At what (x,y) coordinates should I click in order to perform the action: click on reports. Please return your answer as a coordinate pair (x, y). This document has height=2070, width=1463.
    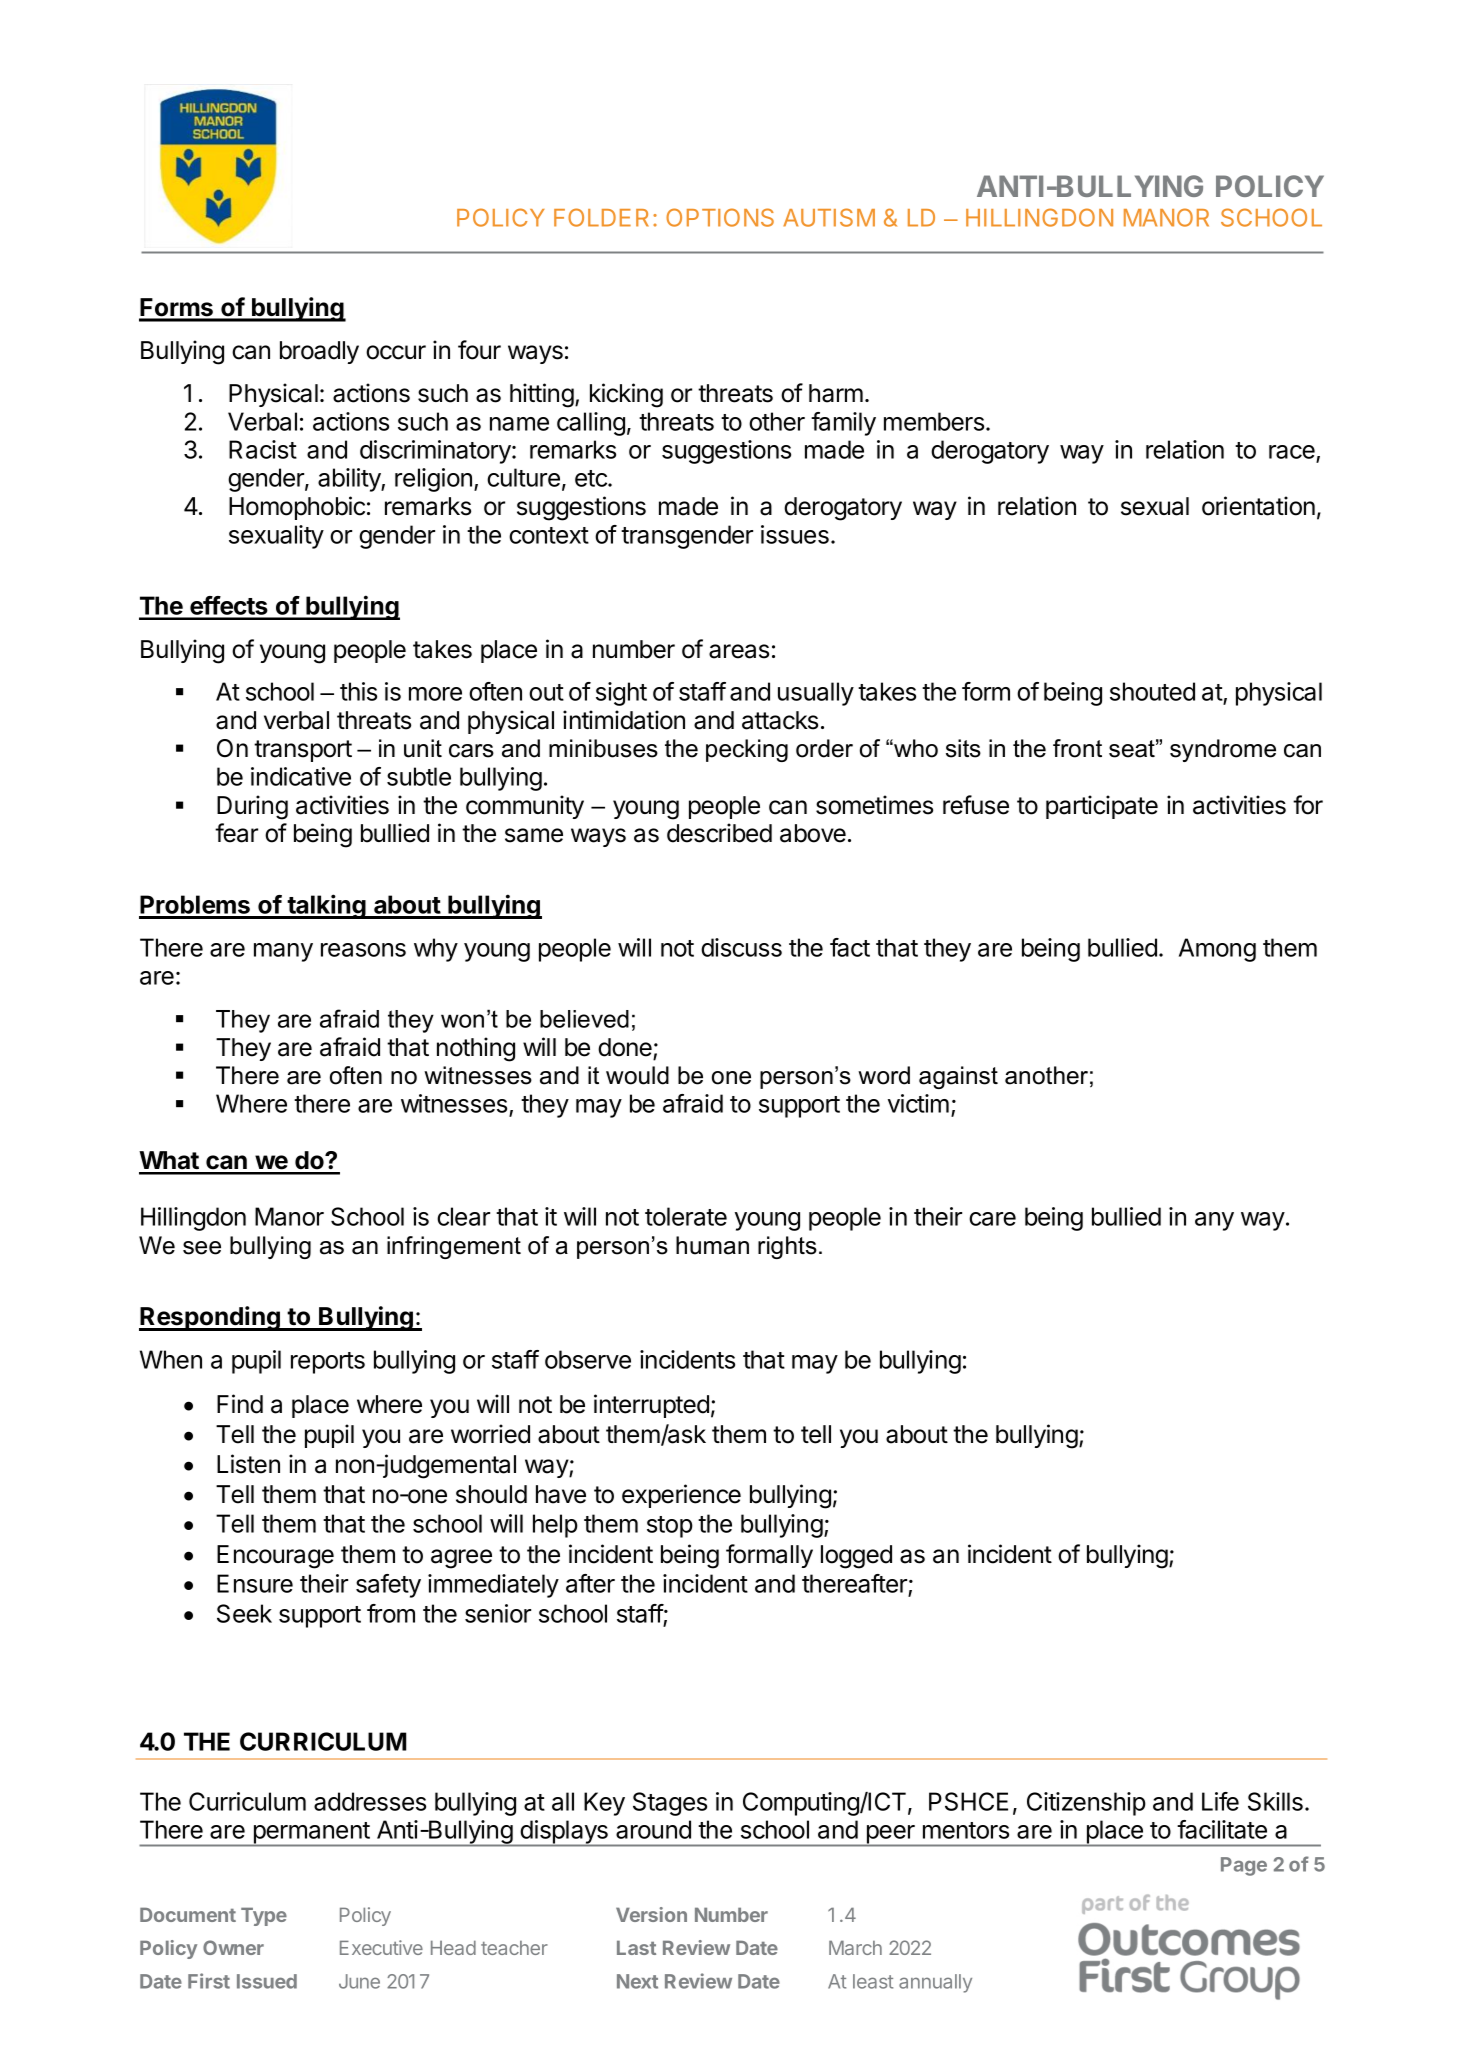
    Looking at the image, I should click on (328, 1363).
